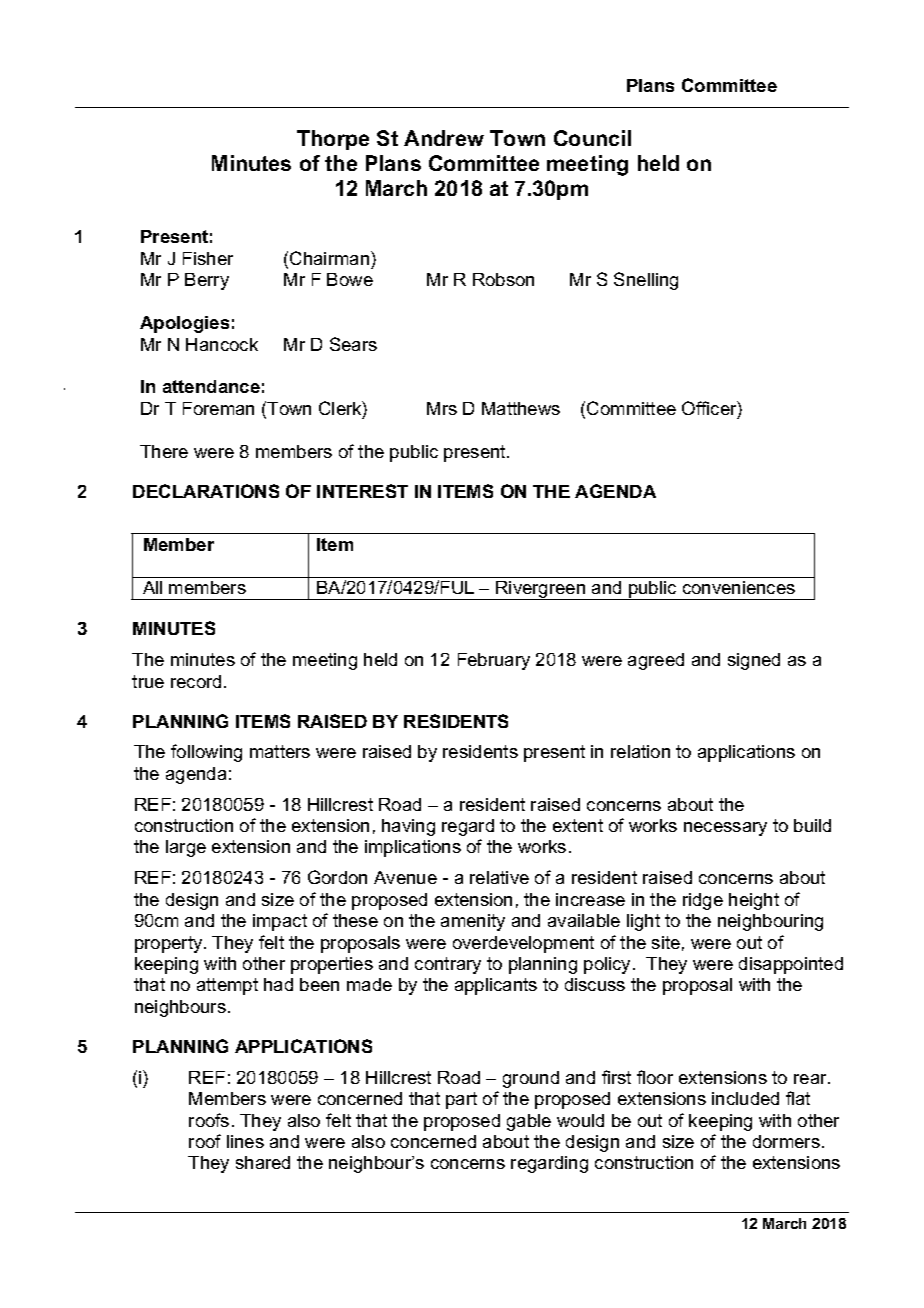 The height and width of the page is (1308, 924). I want to click on Thorpe, so click(333, 140).
